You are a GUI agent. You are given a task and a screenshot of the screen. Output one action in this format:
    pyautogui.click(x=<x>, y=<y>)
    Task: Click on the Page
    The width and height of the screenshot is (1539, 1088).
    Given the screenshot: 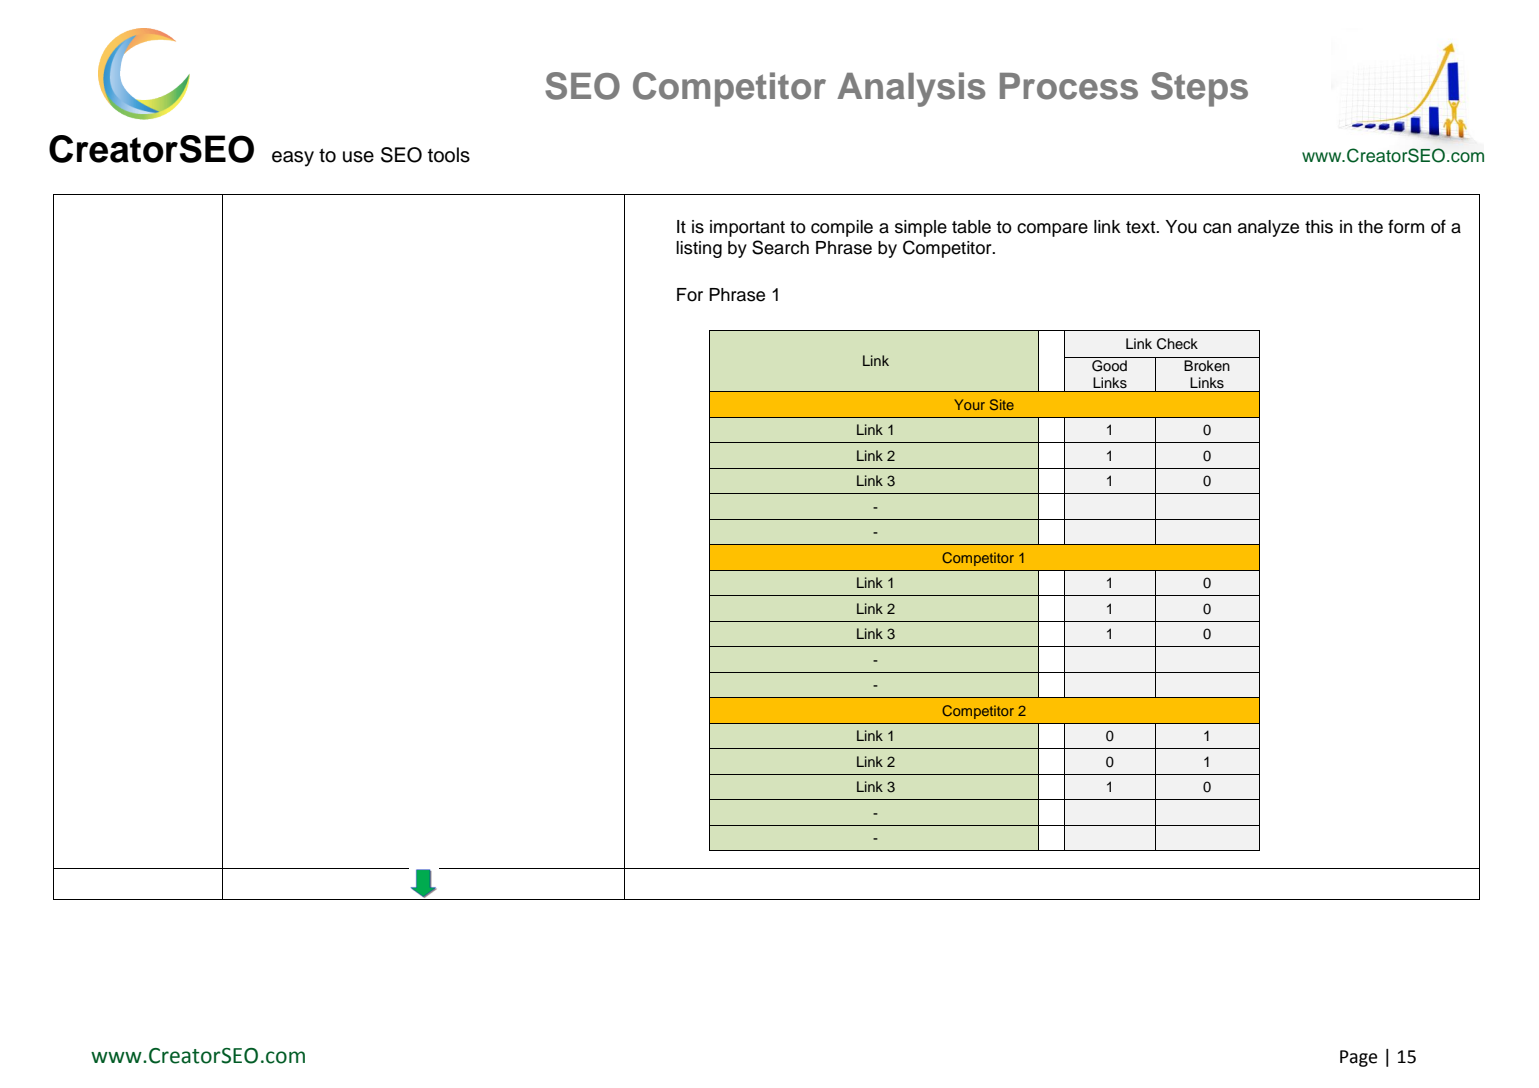 What is the action you would take?
    pyautogui.click(x=1358, y=1058)
